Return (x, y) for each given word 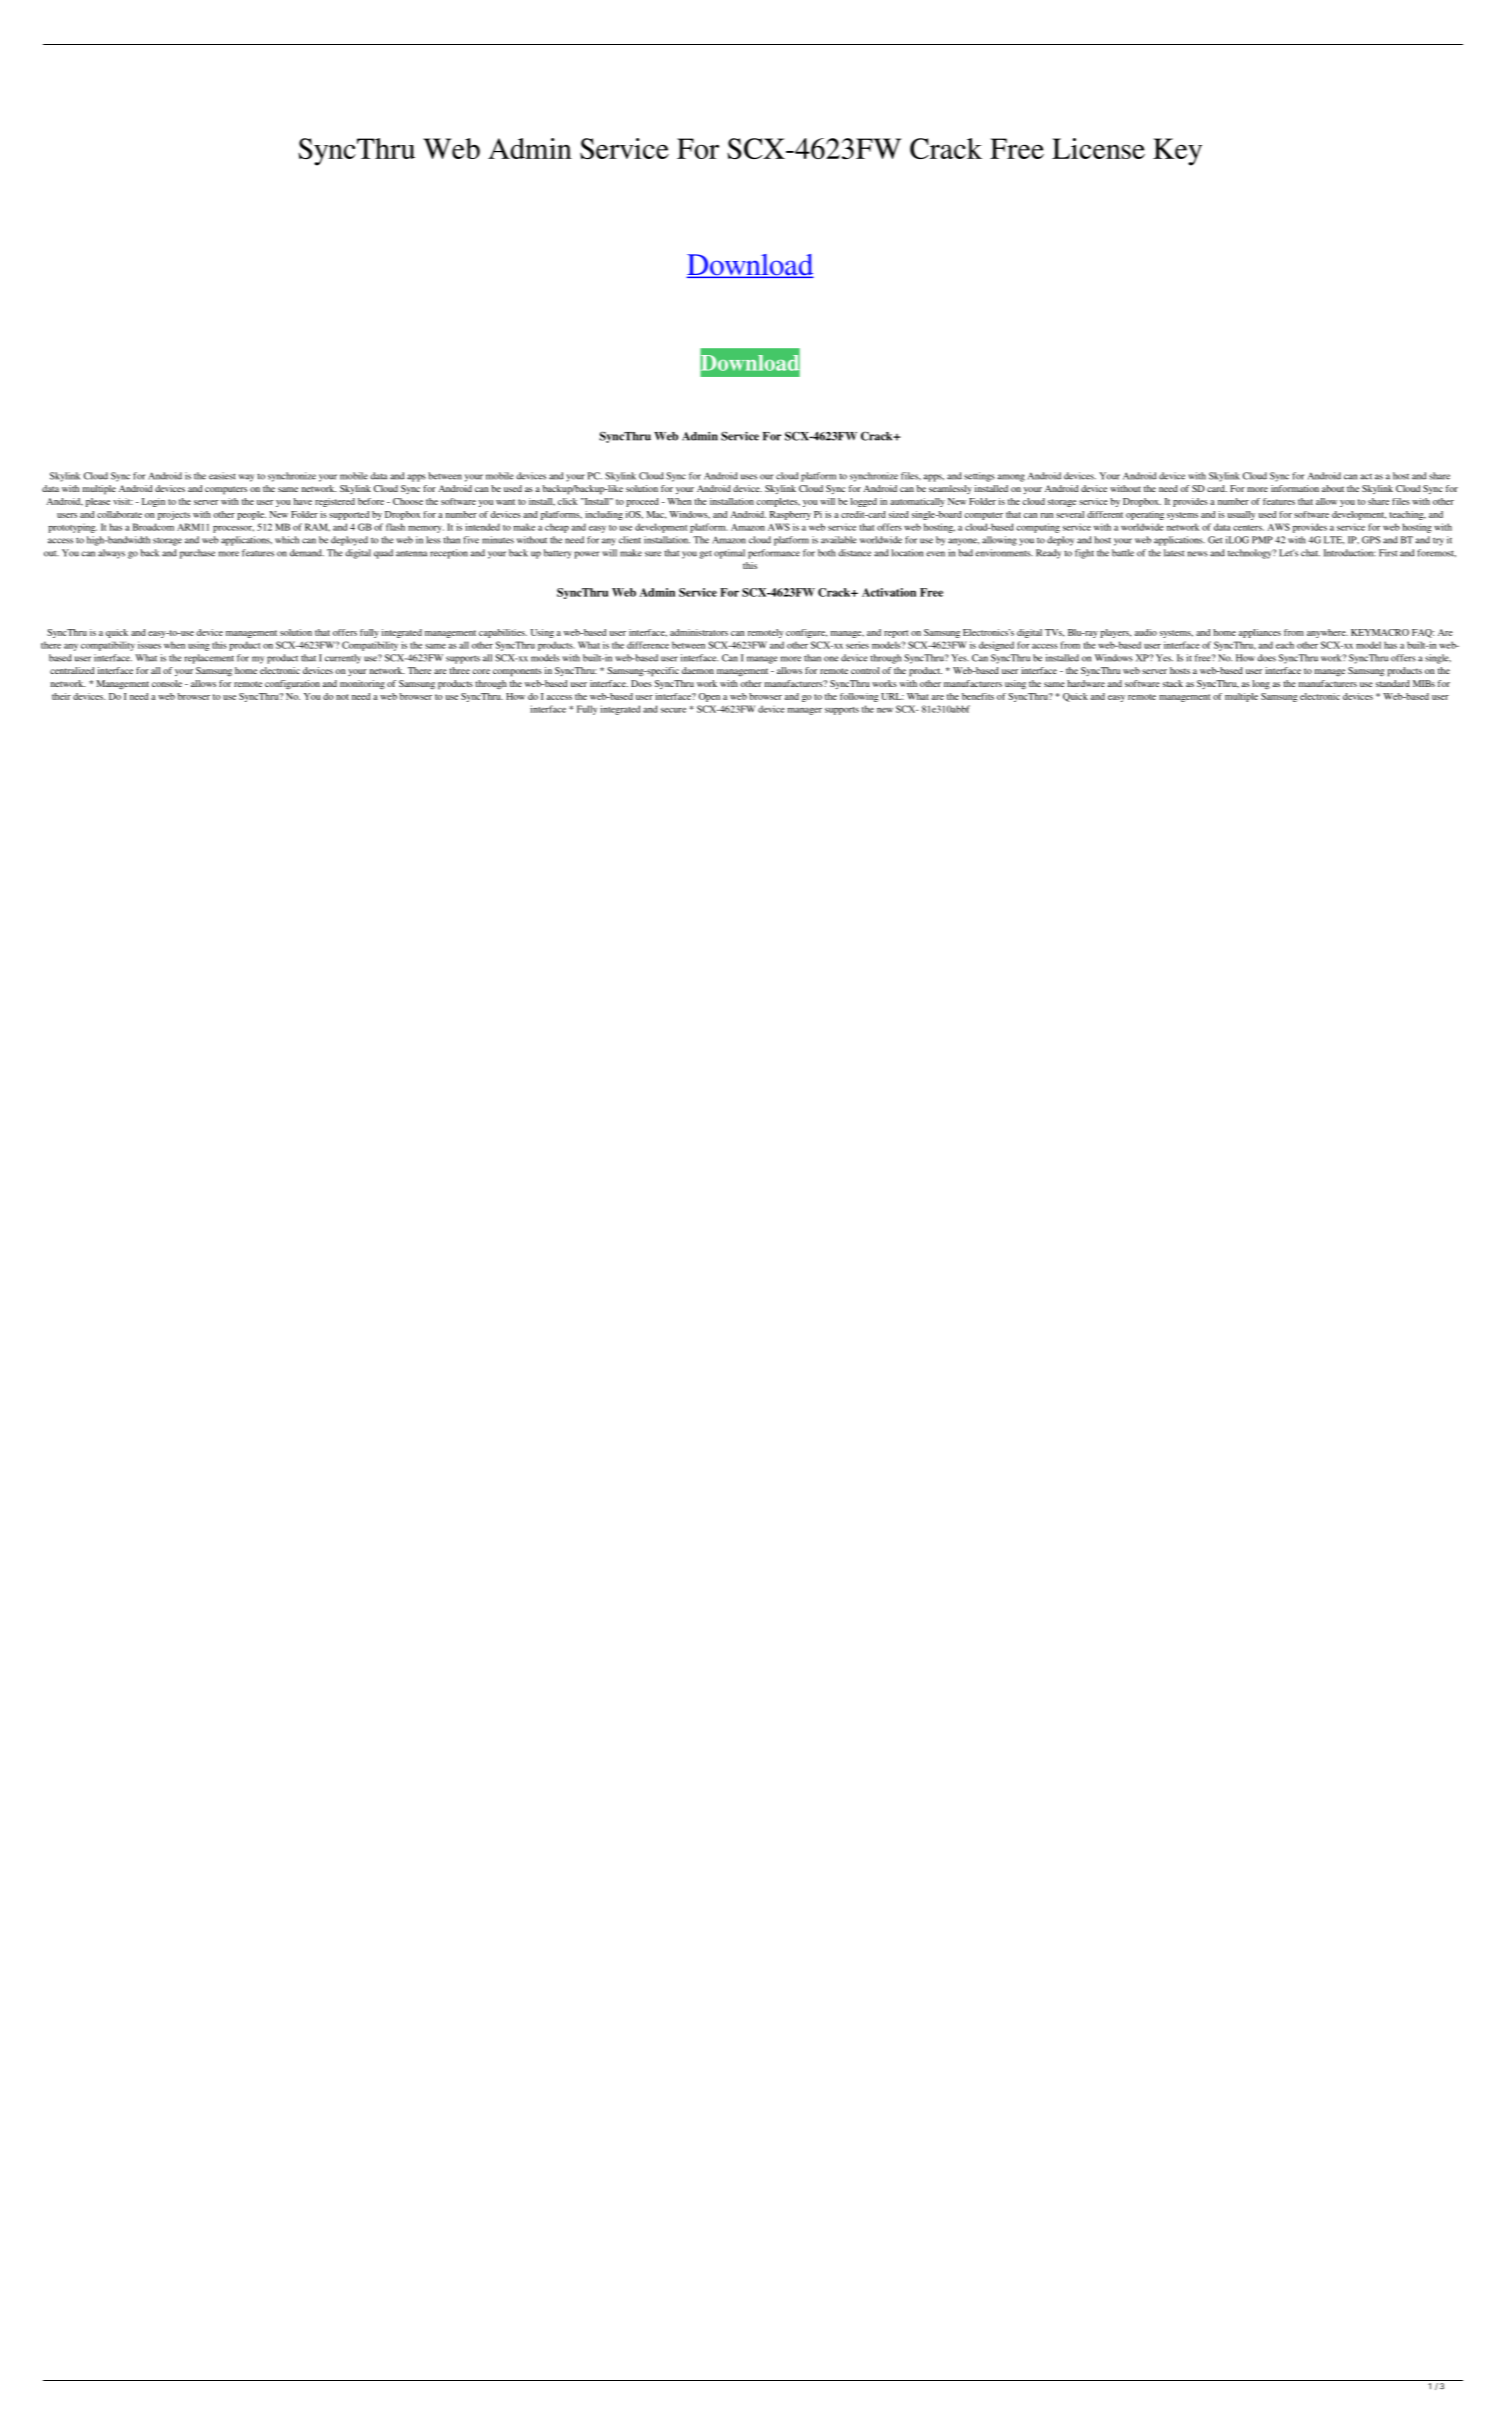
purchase (197, 554)
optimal (729, 554)
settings (979, 477)
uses (749, 477)
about (1333, 488)
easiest (222, 476)
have (303, 501)
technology (1251, 554)
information (1295, 488)
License (1098, 148)
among (1011, 478)
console (167, 683)
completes (778, 502)
